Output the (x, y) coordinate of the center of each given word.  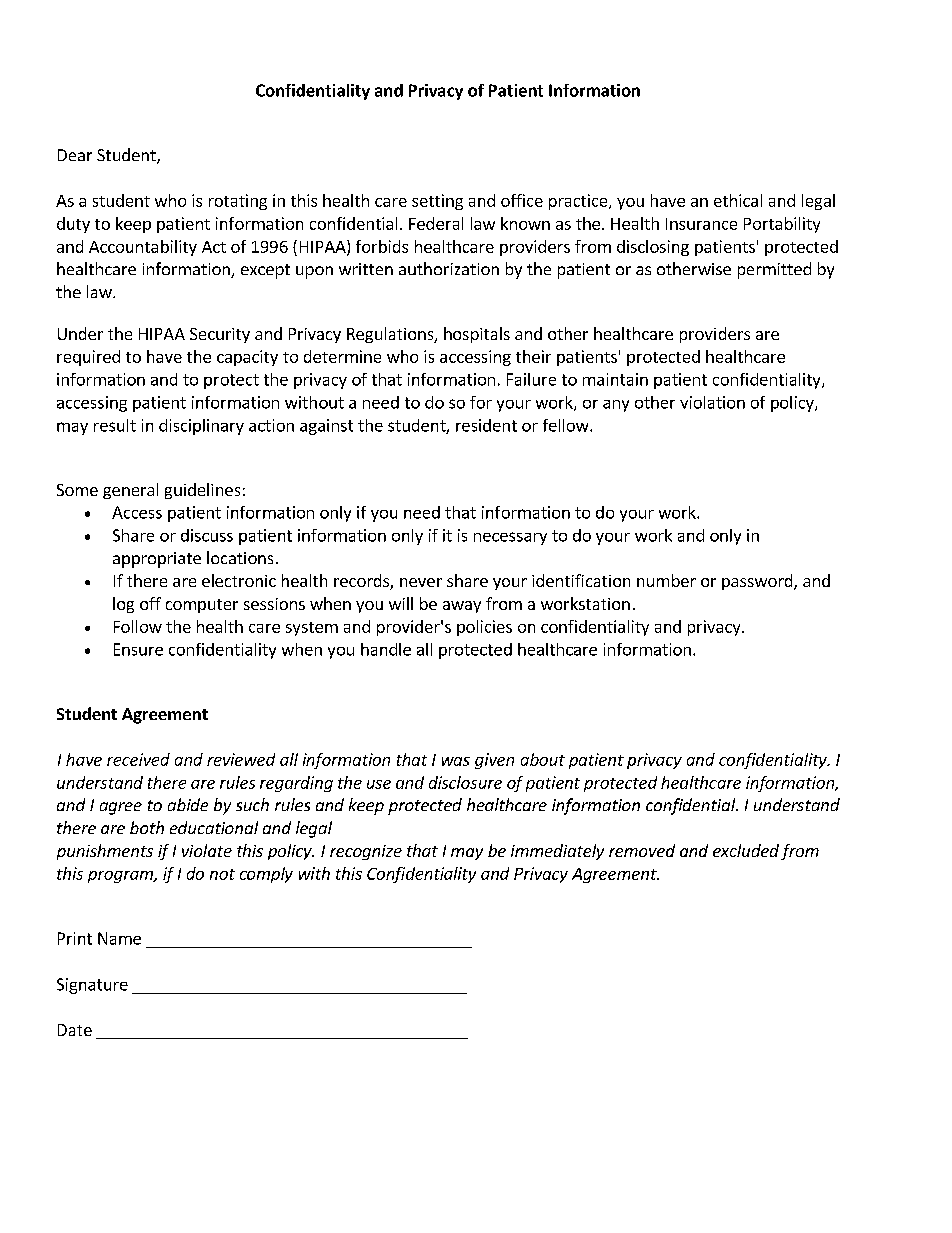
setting (437, 202)
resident (486, 425)
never (421, 582)
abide (188, 804)
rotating (238, 202)
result (115, 425)
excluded (746, 850)
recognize (366, 852)
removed (642, 850)
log (123, 605)
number (666, 580)
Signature (92, 986)
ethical (738, 200)
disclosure (465, 782)
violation (712, 402)
